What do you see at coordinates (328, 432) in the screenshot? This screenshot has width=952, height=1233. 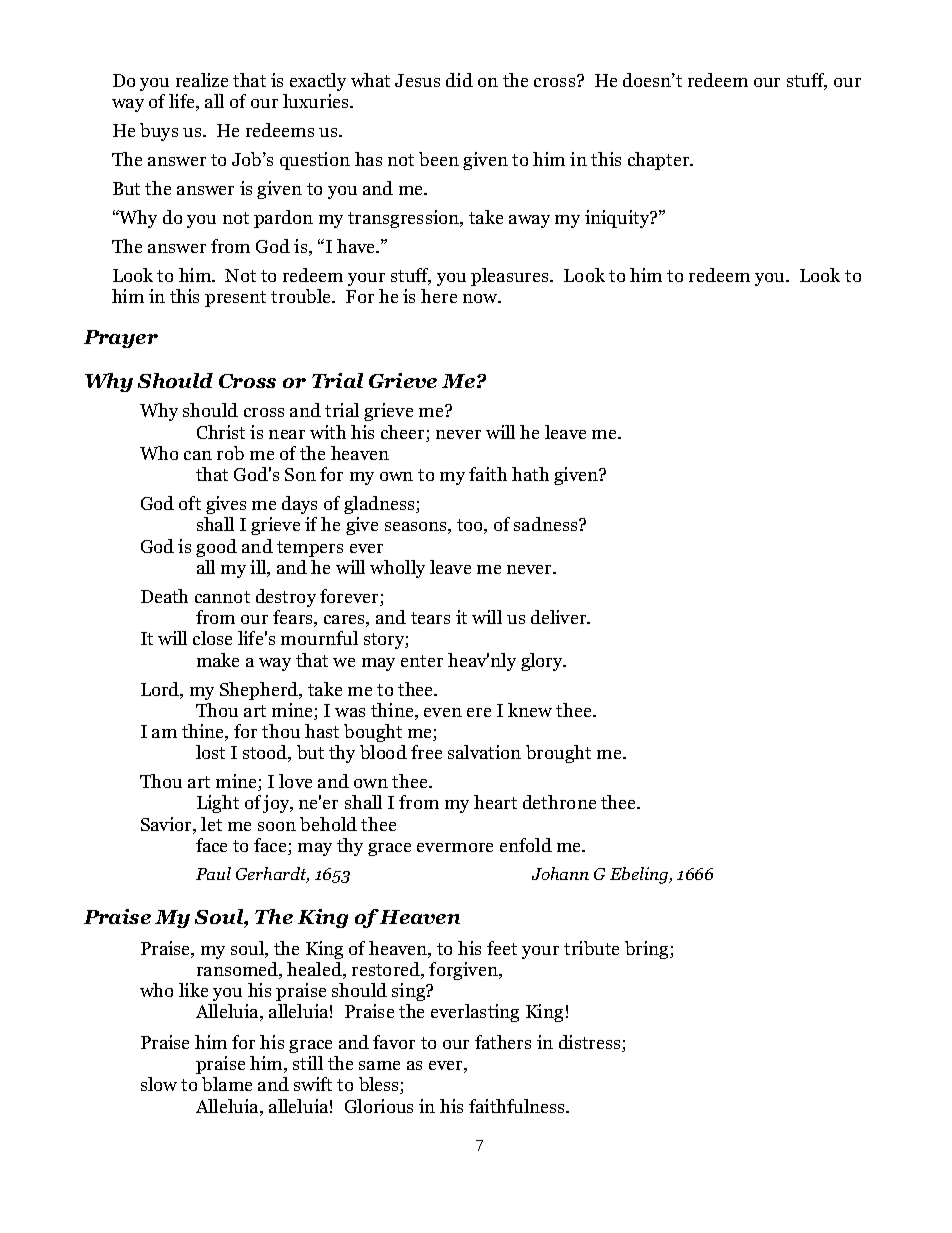 I see `with` at bounding box center [328, 432].
